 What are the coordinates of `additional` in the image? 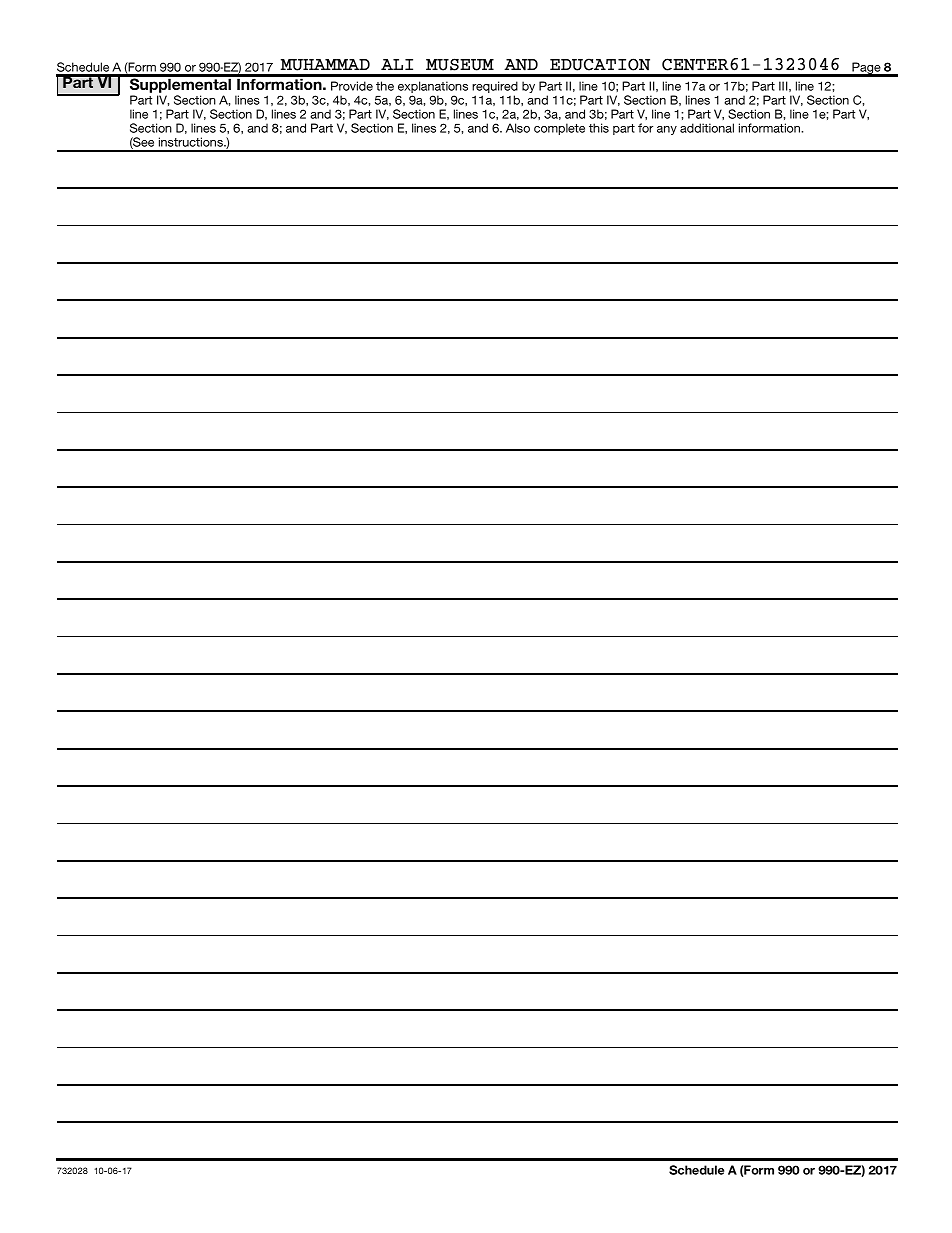 It's located at (707, 128).
